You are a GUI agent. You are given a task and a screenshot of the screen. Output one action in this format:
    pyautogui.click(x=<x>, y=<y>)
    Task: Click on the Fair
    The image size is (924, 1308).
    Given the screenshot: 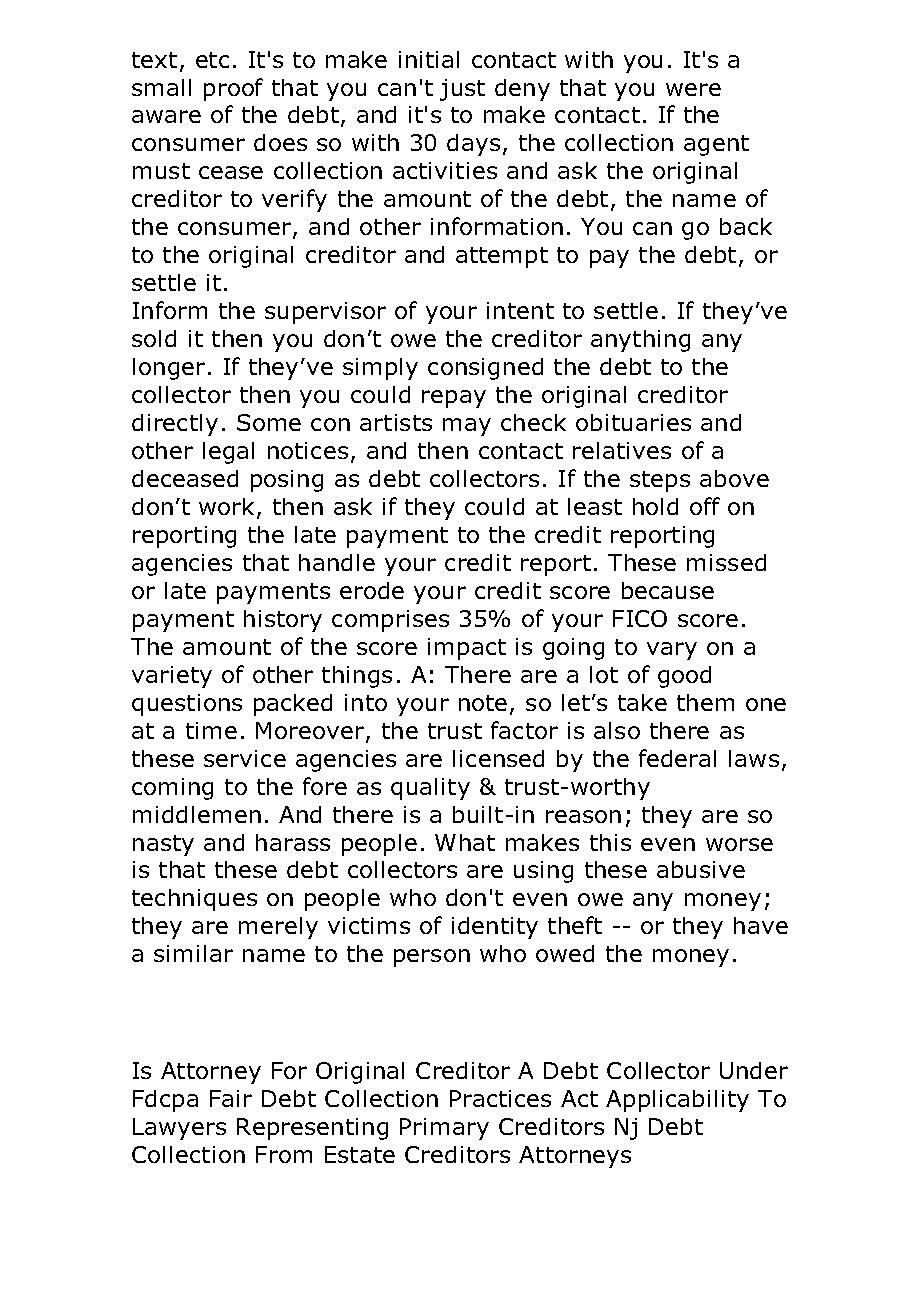 What is the action you would take?
    pyautogui.click(x=231, y=1098)
